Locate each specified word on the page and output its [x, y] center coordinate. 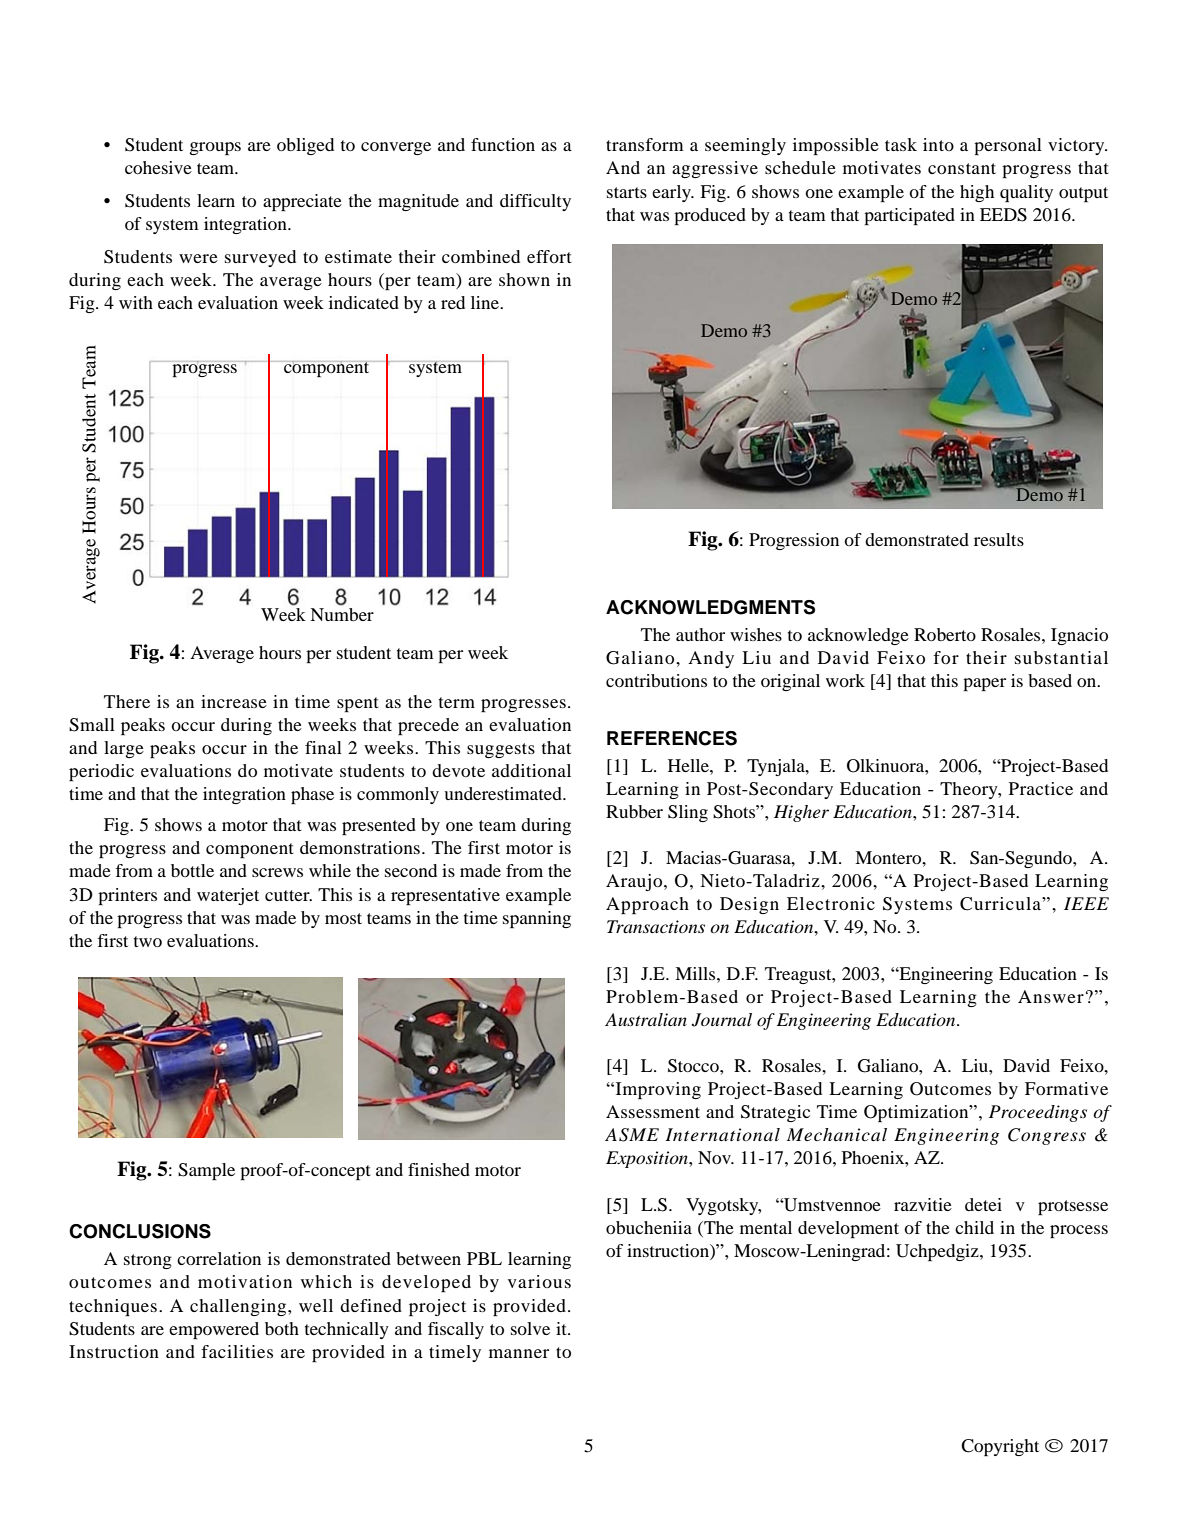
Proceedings [1038, 1113]
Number [342, 614]
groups [215, 148]
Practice [1041, 788]
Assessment [653, 1111]
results [999, 539]
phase [312, 795]
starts [627, 192]
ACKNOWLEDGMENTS [710, 607]
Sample [206, 1171]
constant [962, 168]
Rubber [634, 811]
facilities [237, 1351]
